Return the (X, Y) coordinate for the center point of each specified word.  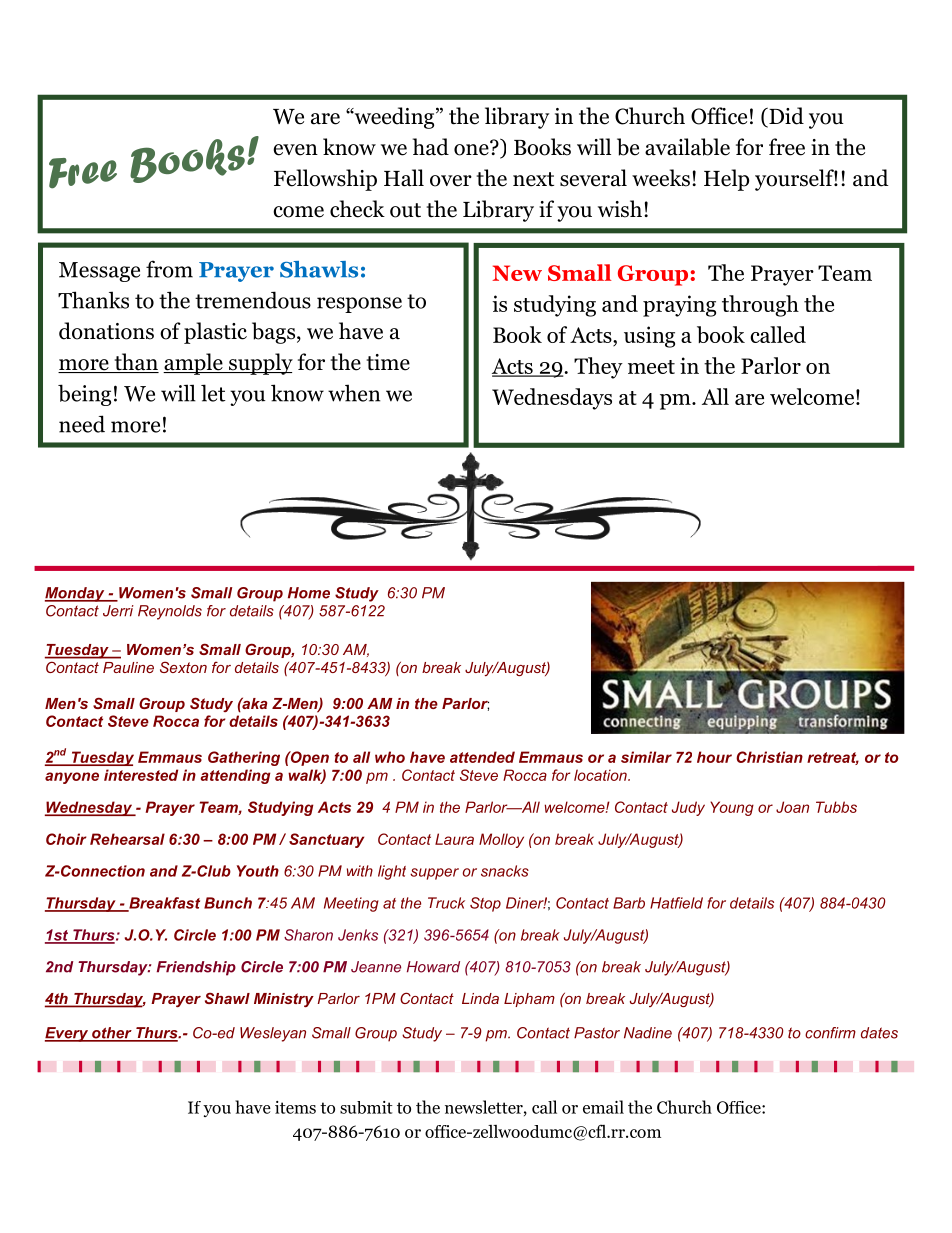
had (431, 147)
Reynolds (170, 612)
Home (309, 593)
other (112, 1034)
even (295, 150)
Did (785, 117)
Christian (769, 757)
